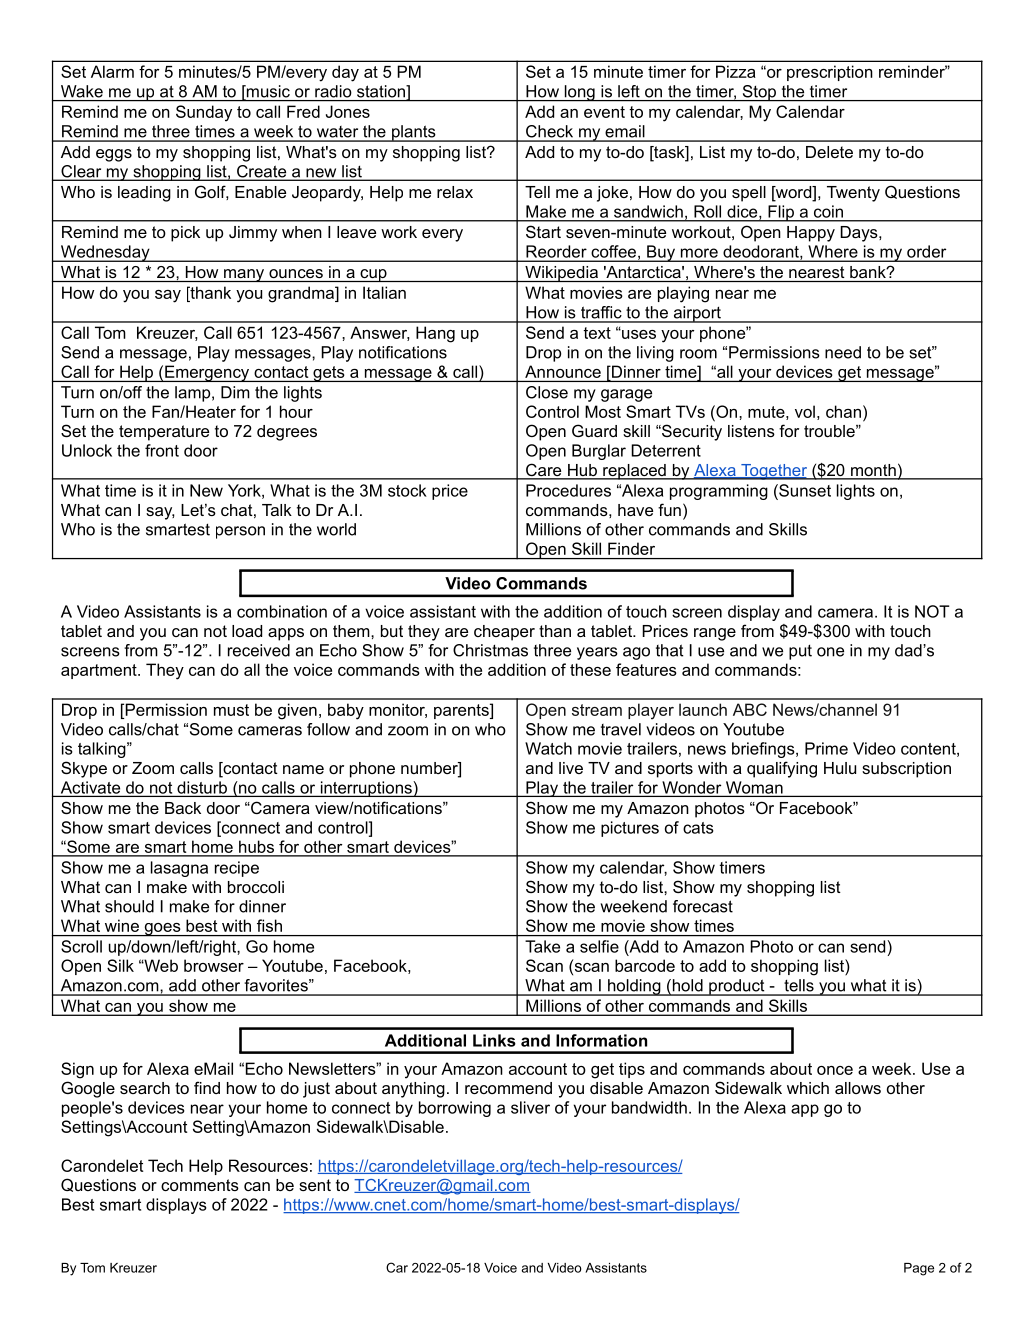  Describe the element at coordinates (579, 93) in the document. I see `long` at that location.
